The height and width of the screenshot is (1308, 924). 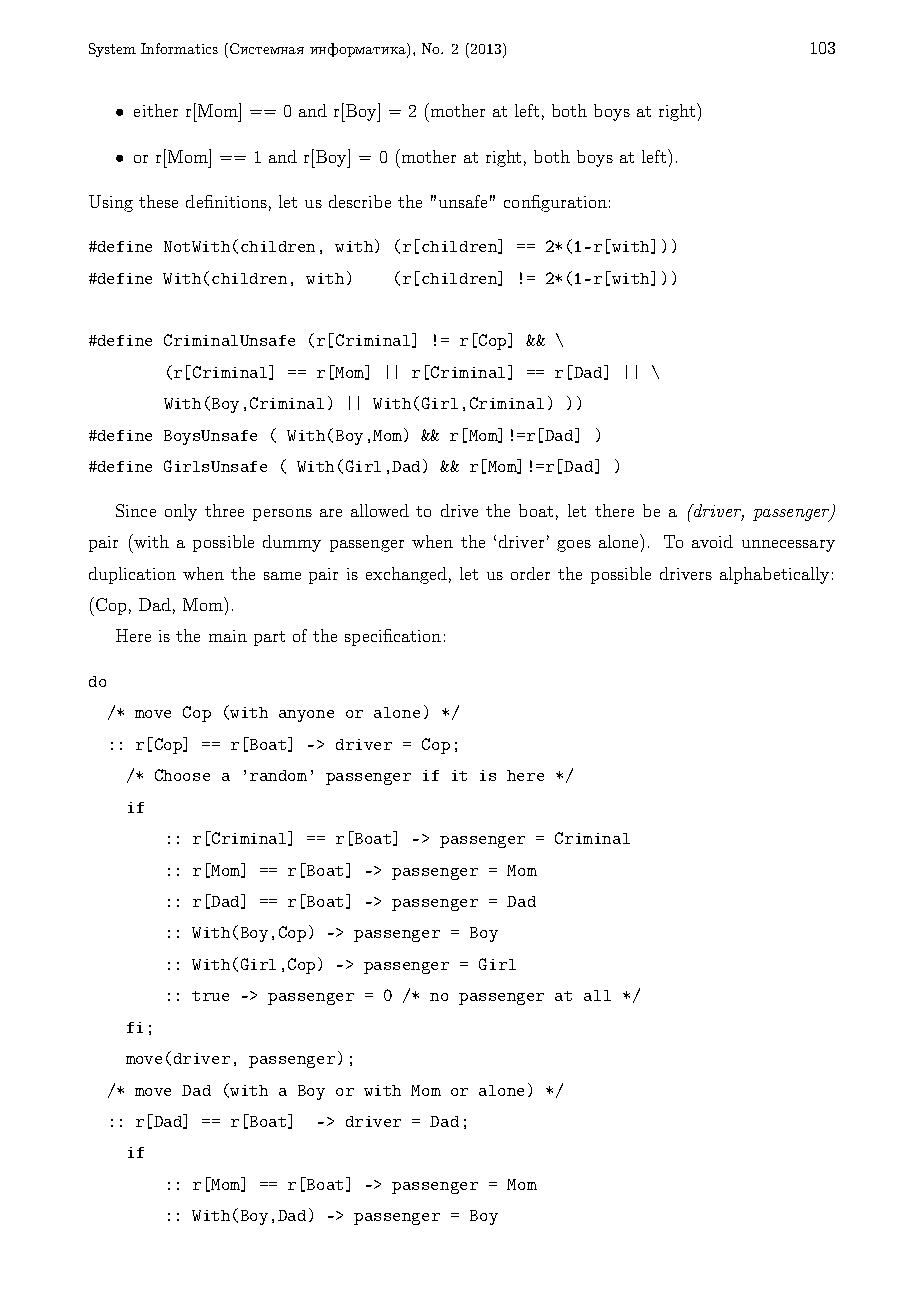 What do you see at coordinates (228, 636) in the screenshot?
I see `main` at bounding box center [228, 636].
